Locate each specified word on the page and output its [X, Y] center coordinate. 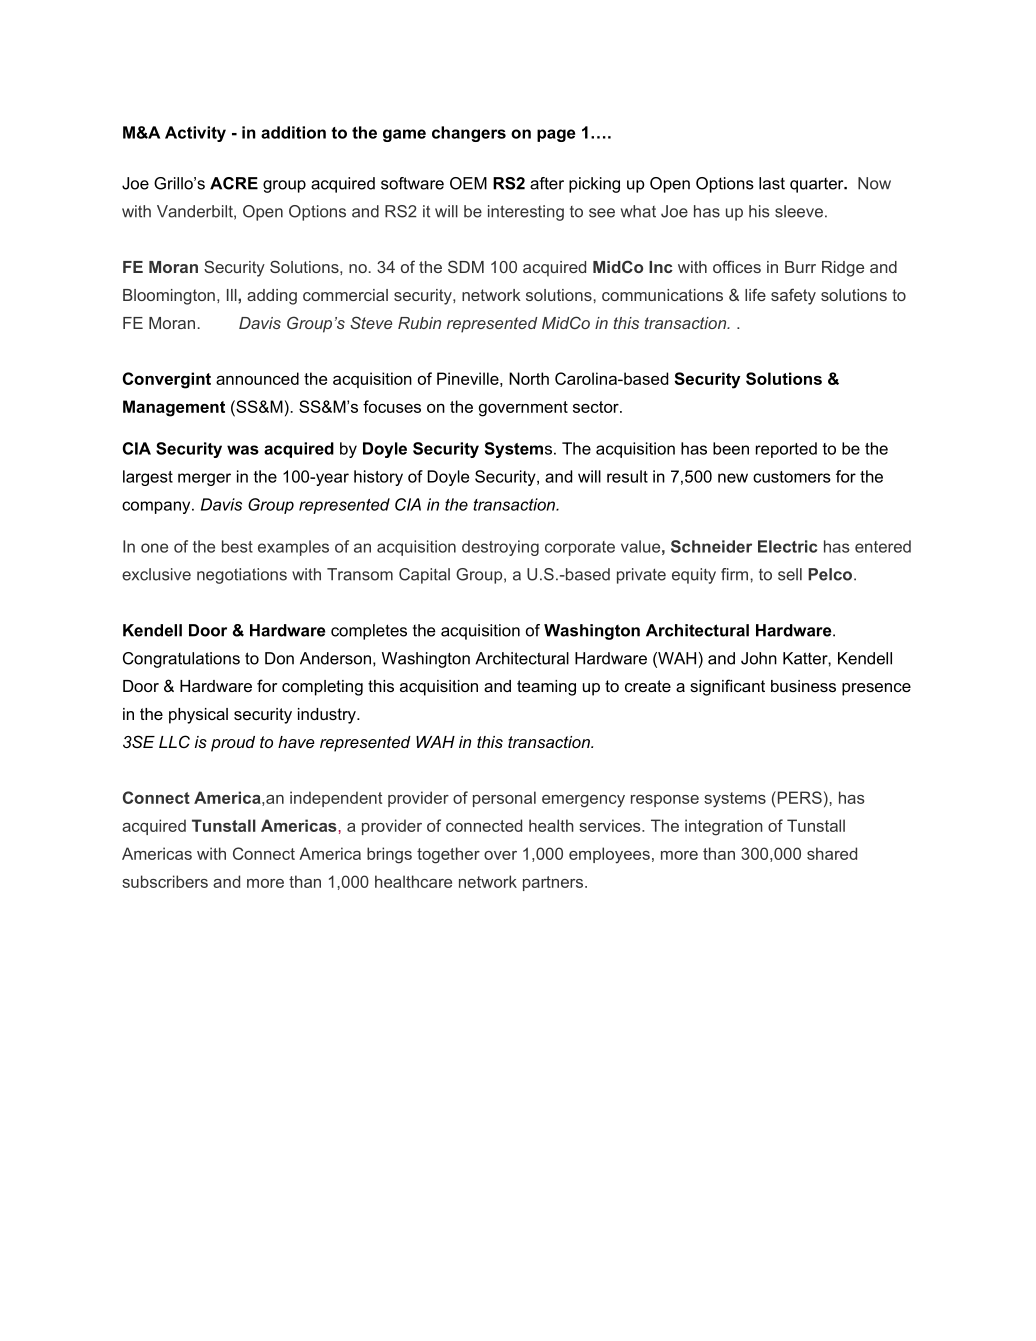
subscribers [165, 881]
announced [257, 378]
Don [279, 658]
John [759, 658]
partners [554, 883]
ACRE [234, 183]
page [556, 135]
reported [786, 450]
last [772, 183]
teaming [546, 688]
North [529, 378]
